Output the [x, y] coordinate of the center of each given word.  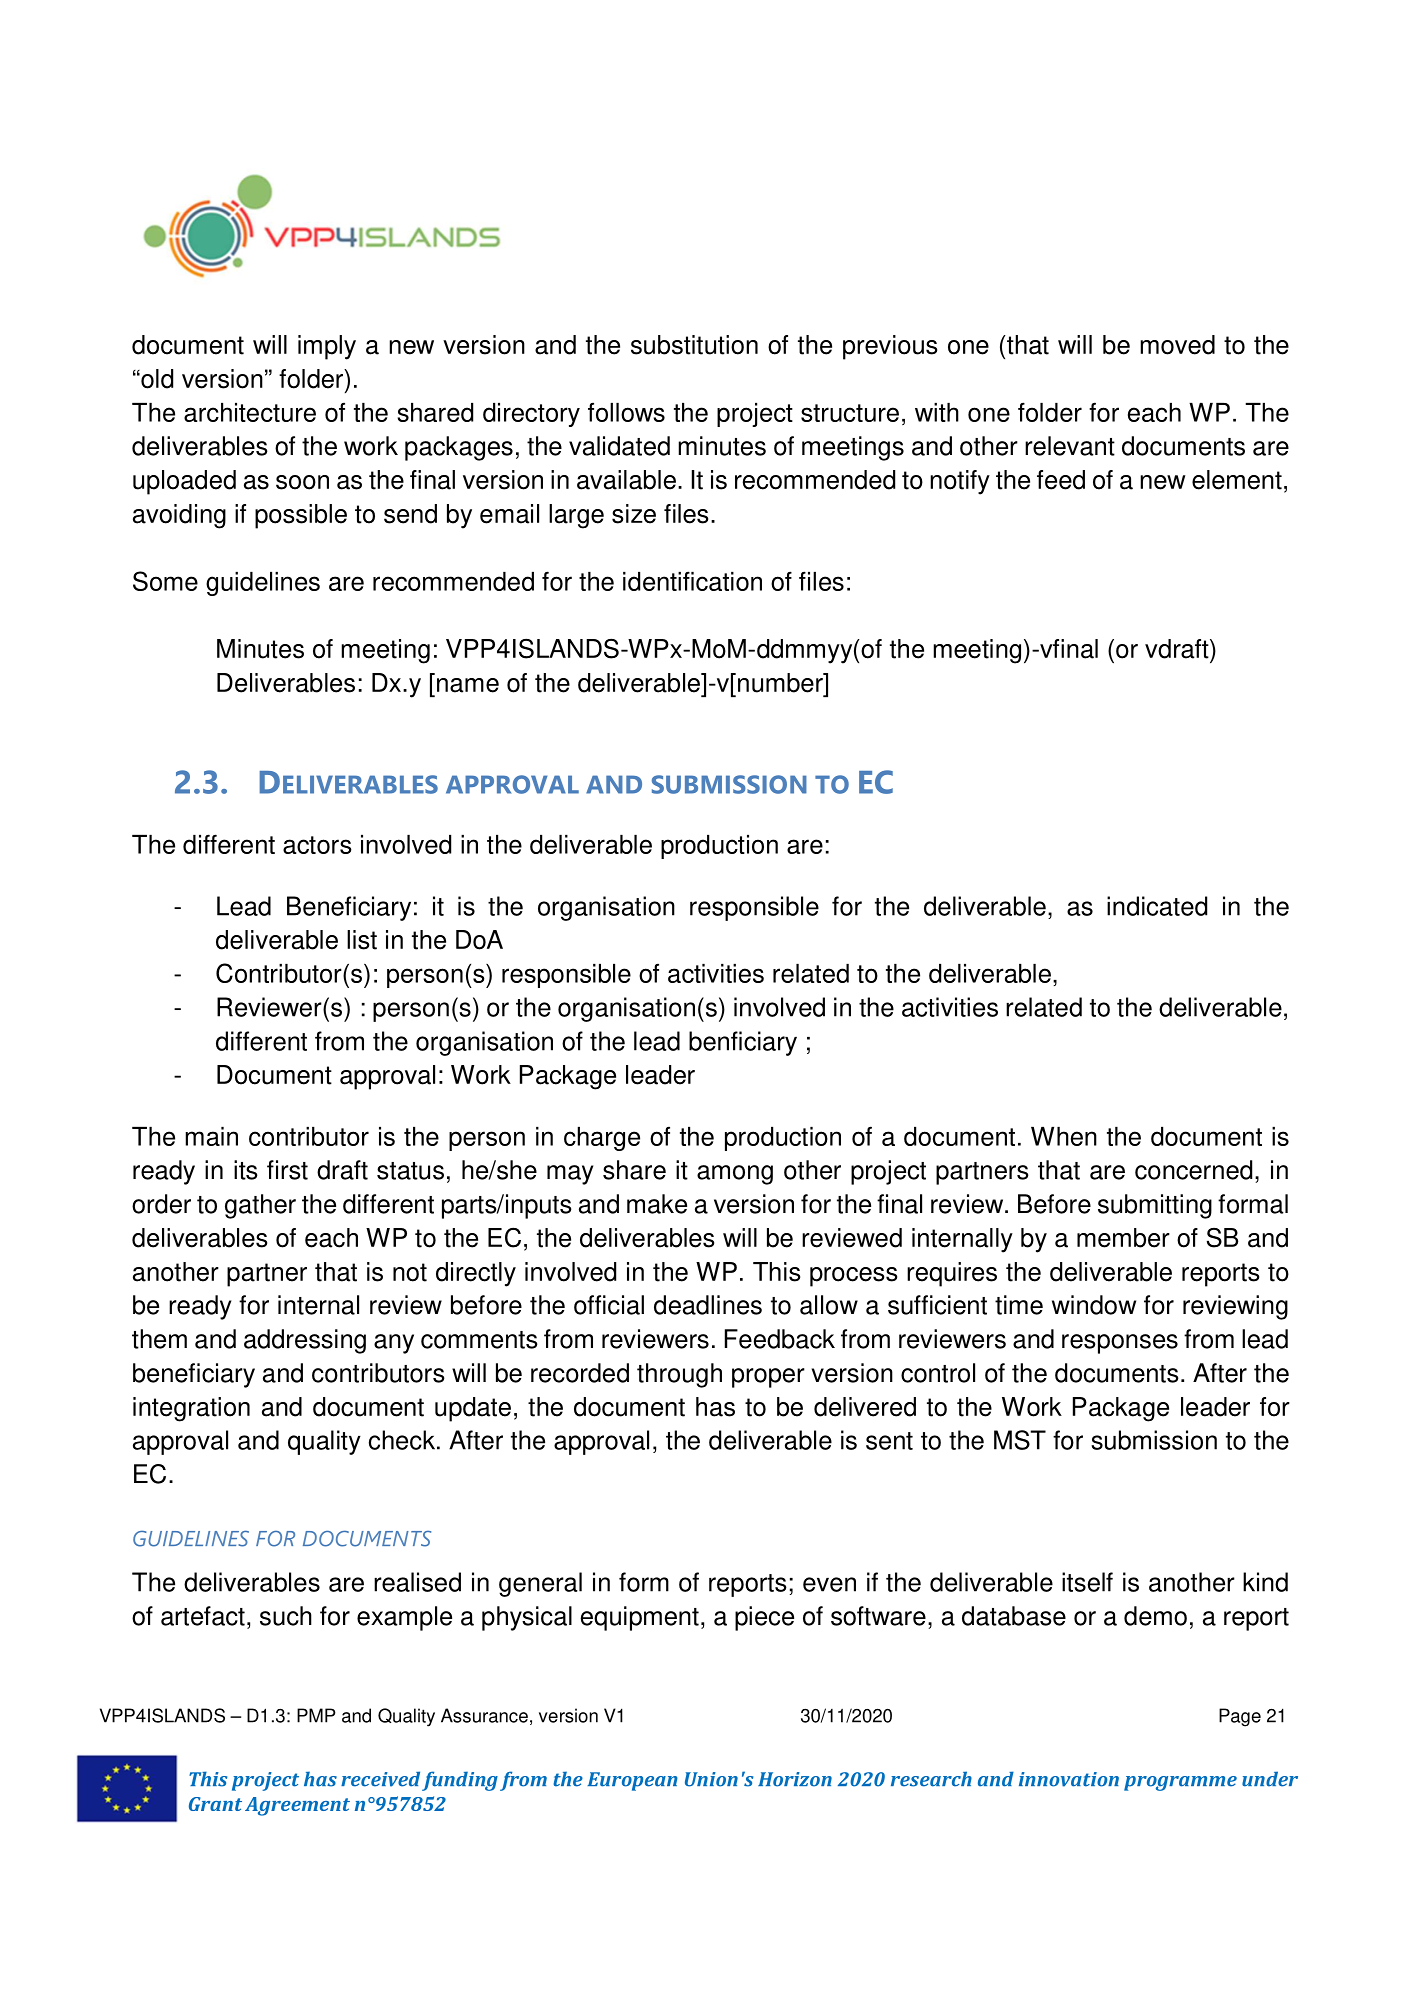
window [1094, 1305]
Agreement [297, 1806]
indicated [1157, 906]
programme [1180, 1783]
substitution [694, 345]
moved [1177, 345]
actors [317, 845]
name [468, 685]
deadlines [708, 1305]
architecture [250, 412]
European [632, 1781]
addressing [305, 1341]
